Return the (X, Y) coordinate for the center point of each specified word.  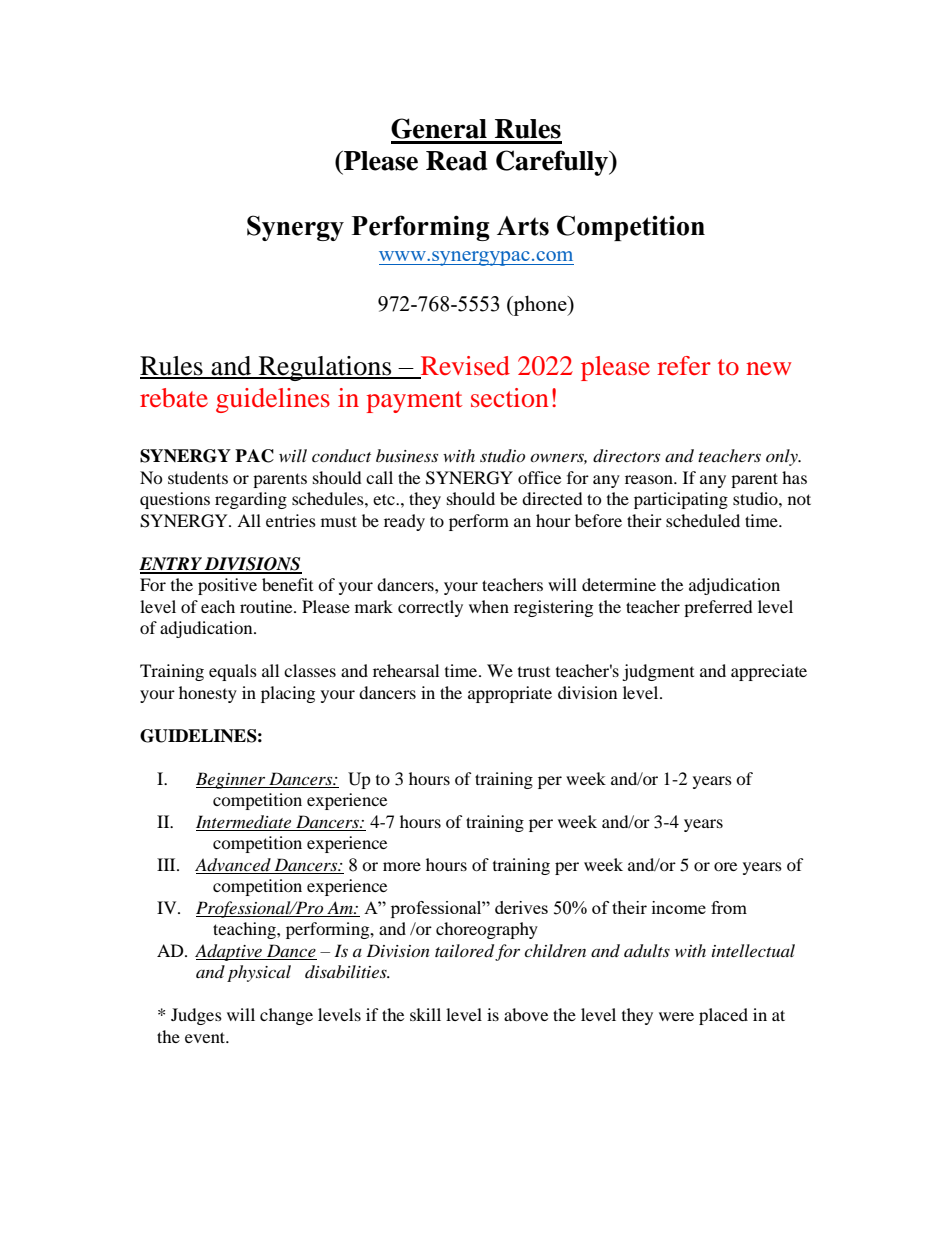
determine (619, 584)
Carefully (553, 163)
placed (723, 1016)
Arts (523, 226)
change (286, 1016)
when (489, 606)
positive (227, 586)
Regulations (325, 368)
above (526, 1014)
